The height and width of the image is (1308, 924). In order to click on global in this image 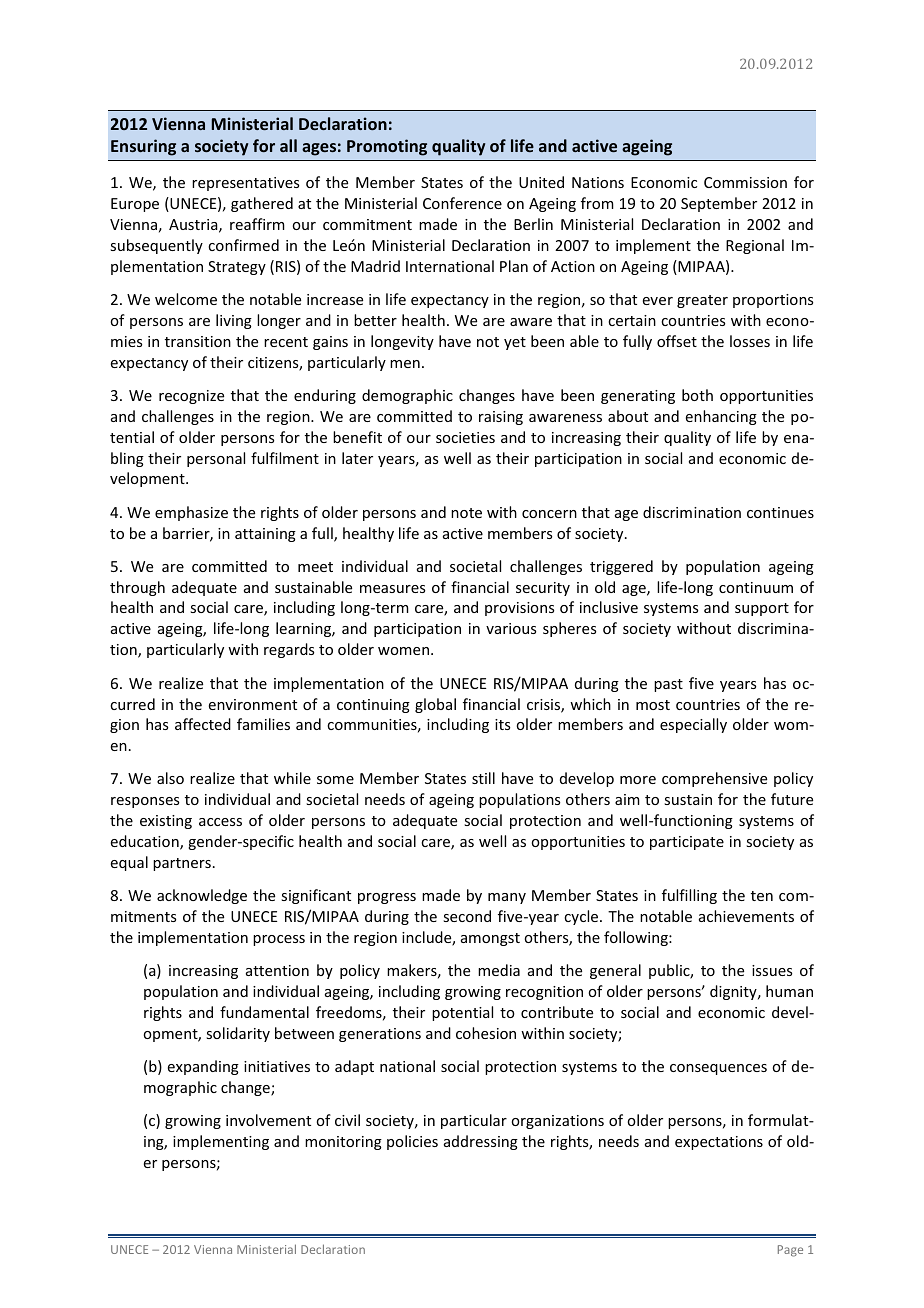, I will do `click(435, 705)`.
